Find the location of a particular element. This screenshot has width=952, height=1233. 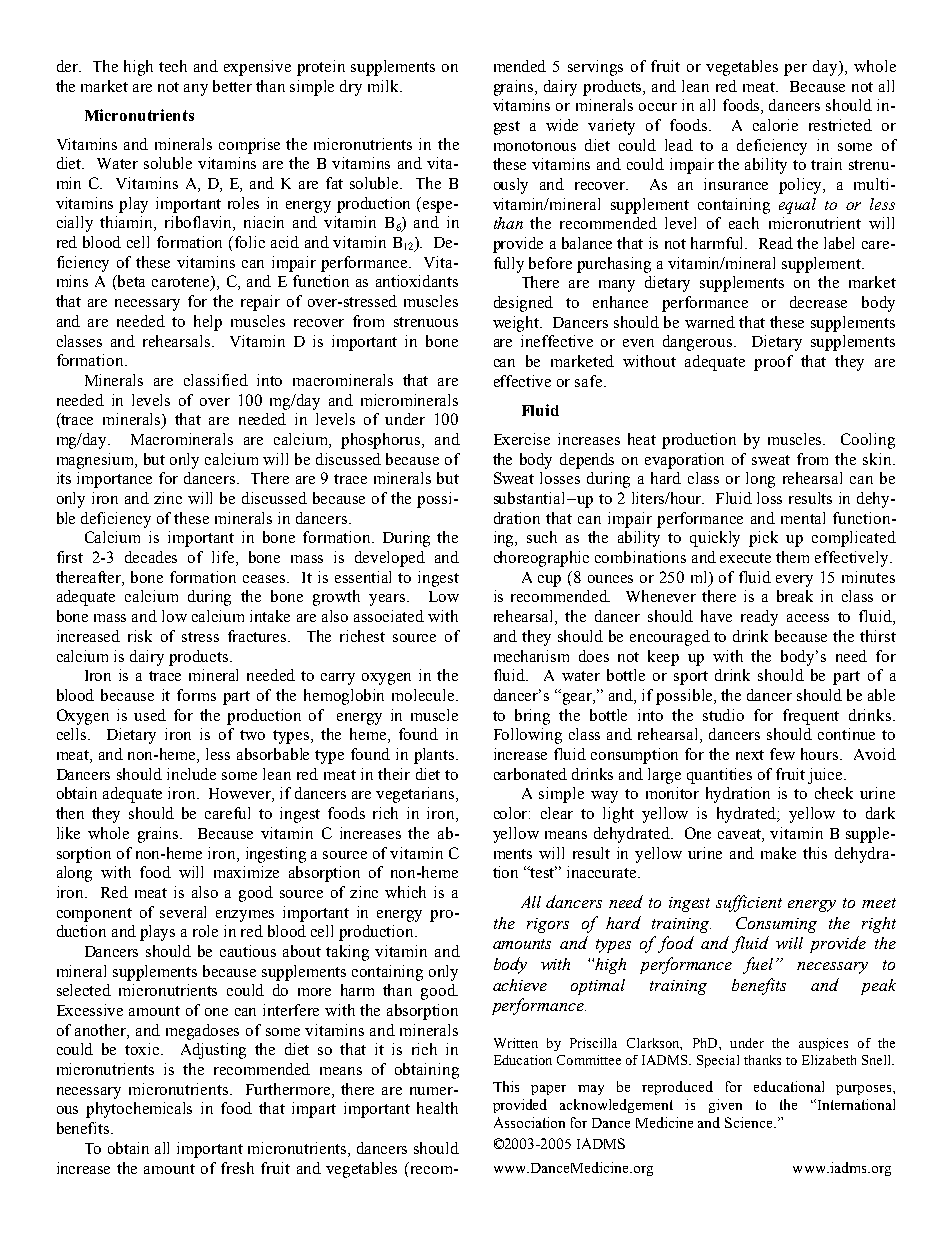

carotene is located at coordinates (182, 283).
